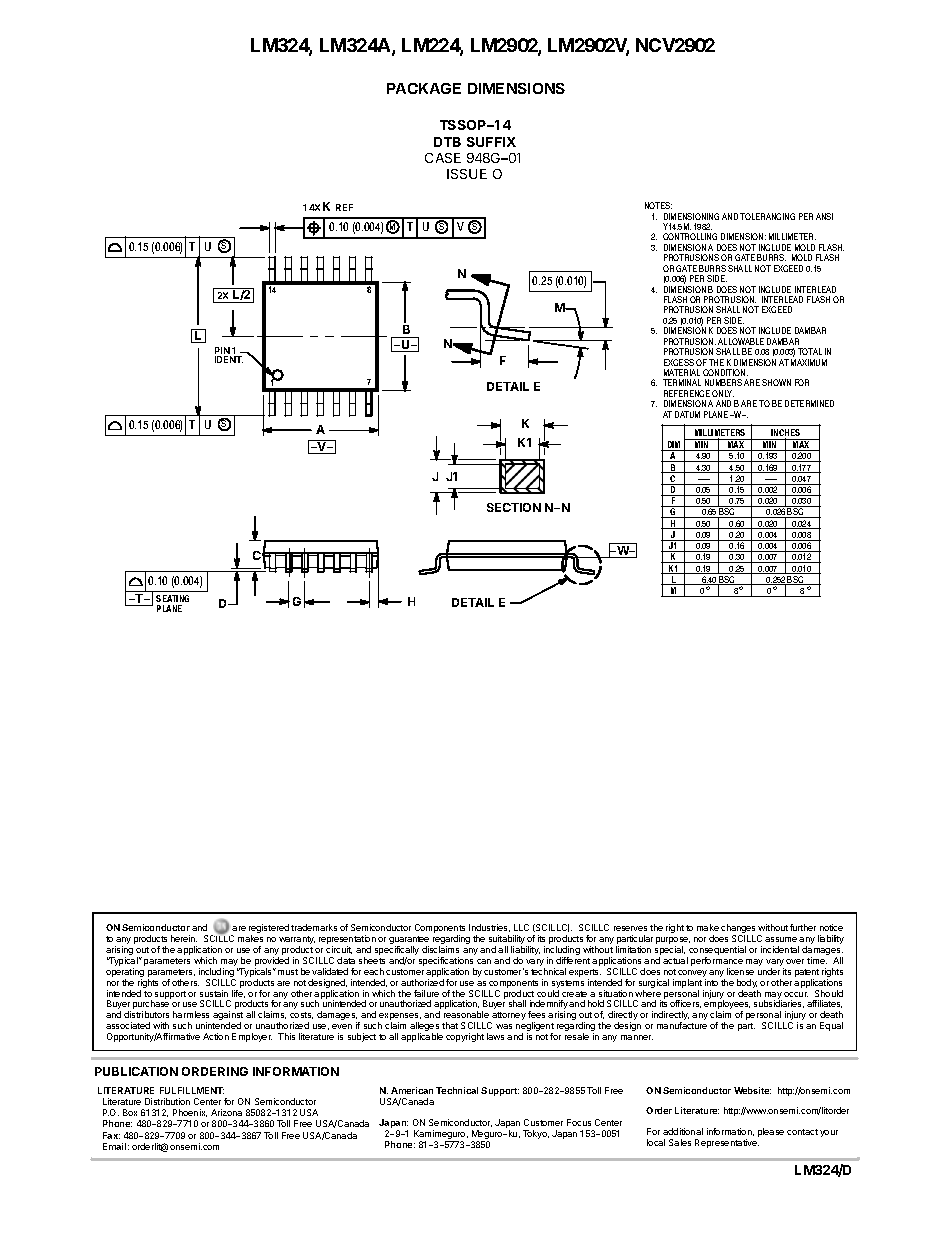 The width and height of the screenshot is (952, 1233). Describe the element at coordinates (491, 142) in the screenshot. I see `SUFFIX` at that location.
